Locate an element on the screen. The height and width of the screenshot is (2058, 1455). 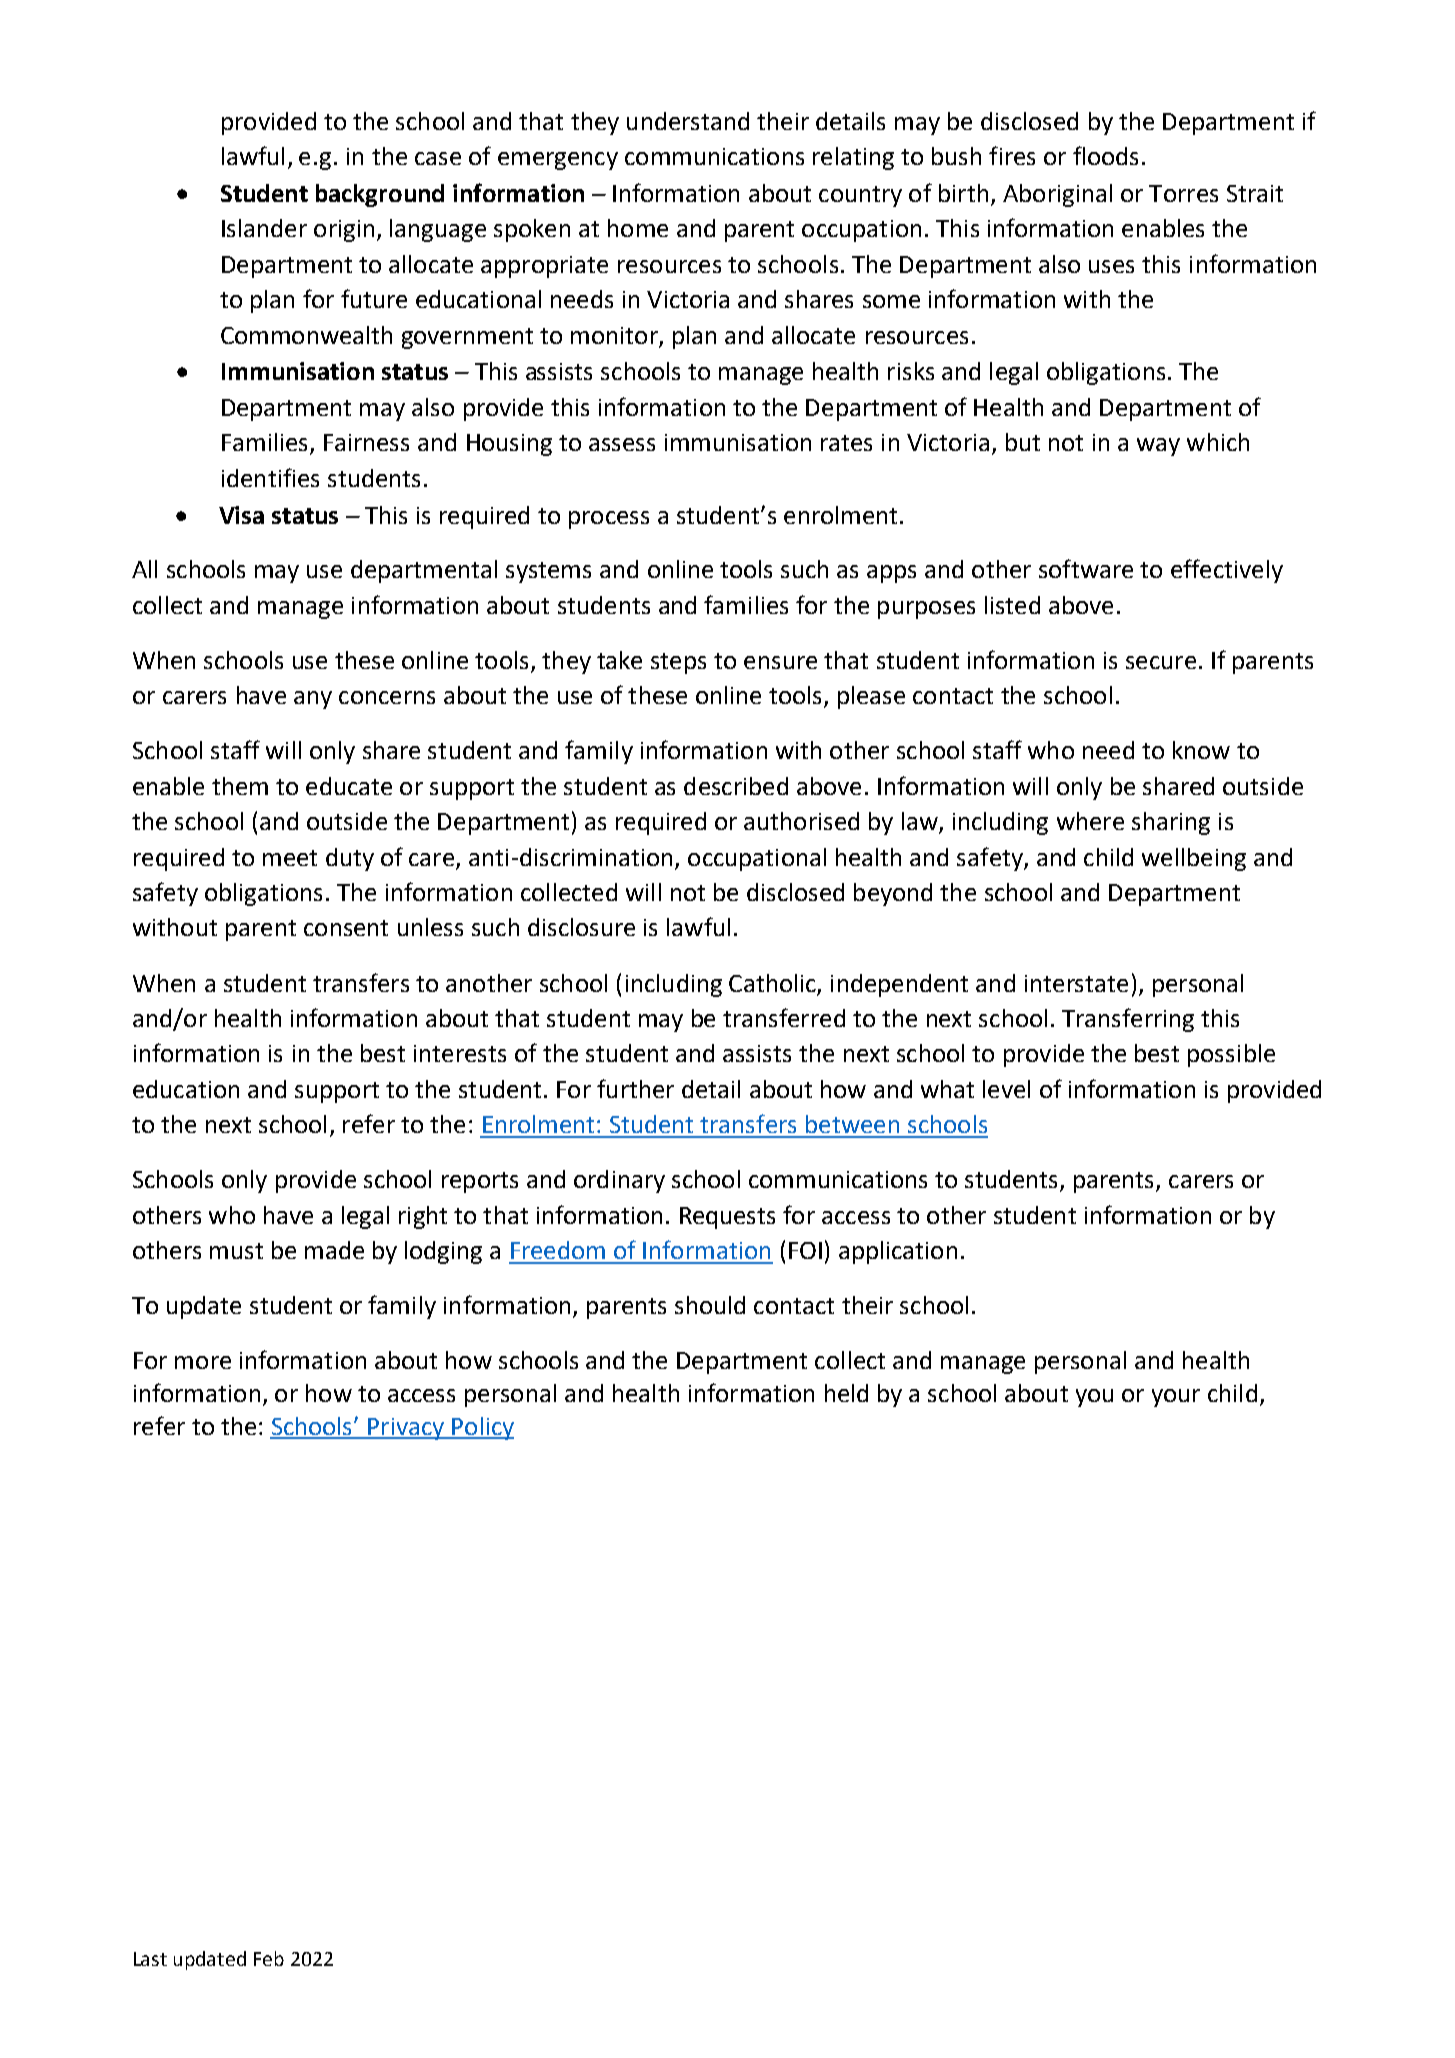
transferred is located at coordinates (784, 1017).
